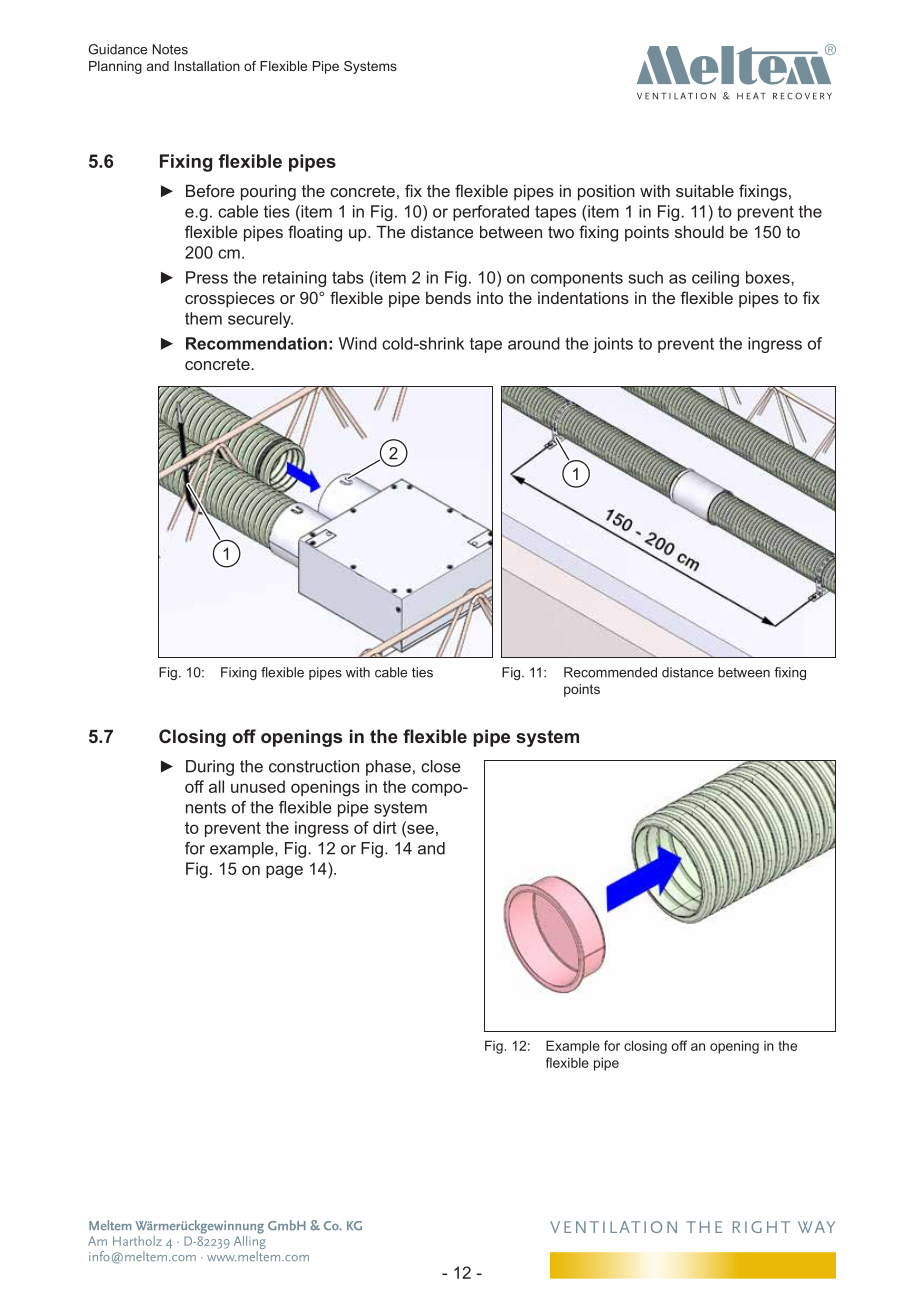 The image size is (924, 1308). Describe the element at coordinates (207, 66) in the document. I see `Installation` at that location.
